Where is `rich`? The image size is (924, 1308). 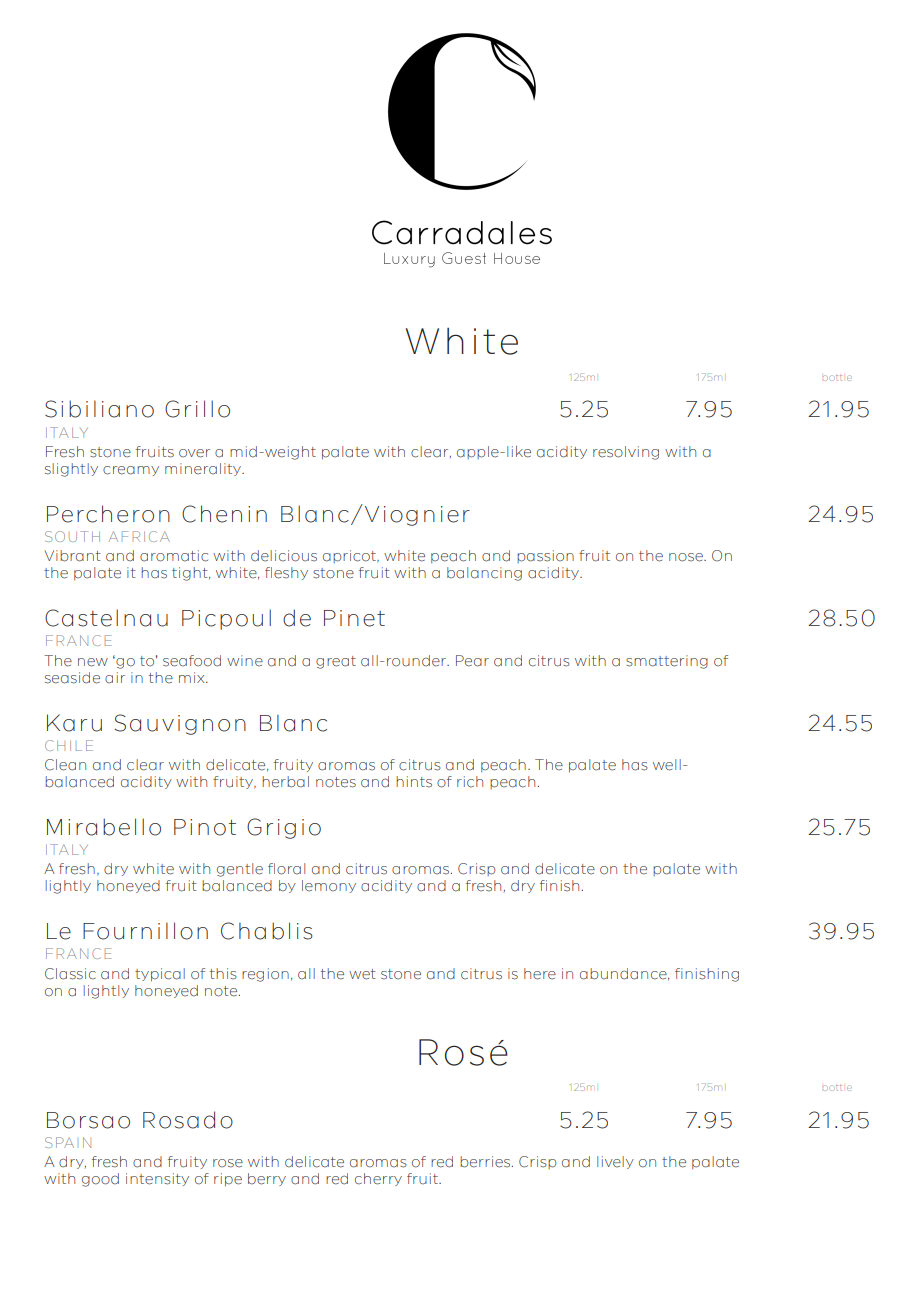
rich is located at coordinates (470, 782).
